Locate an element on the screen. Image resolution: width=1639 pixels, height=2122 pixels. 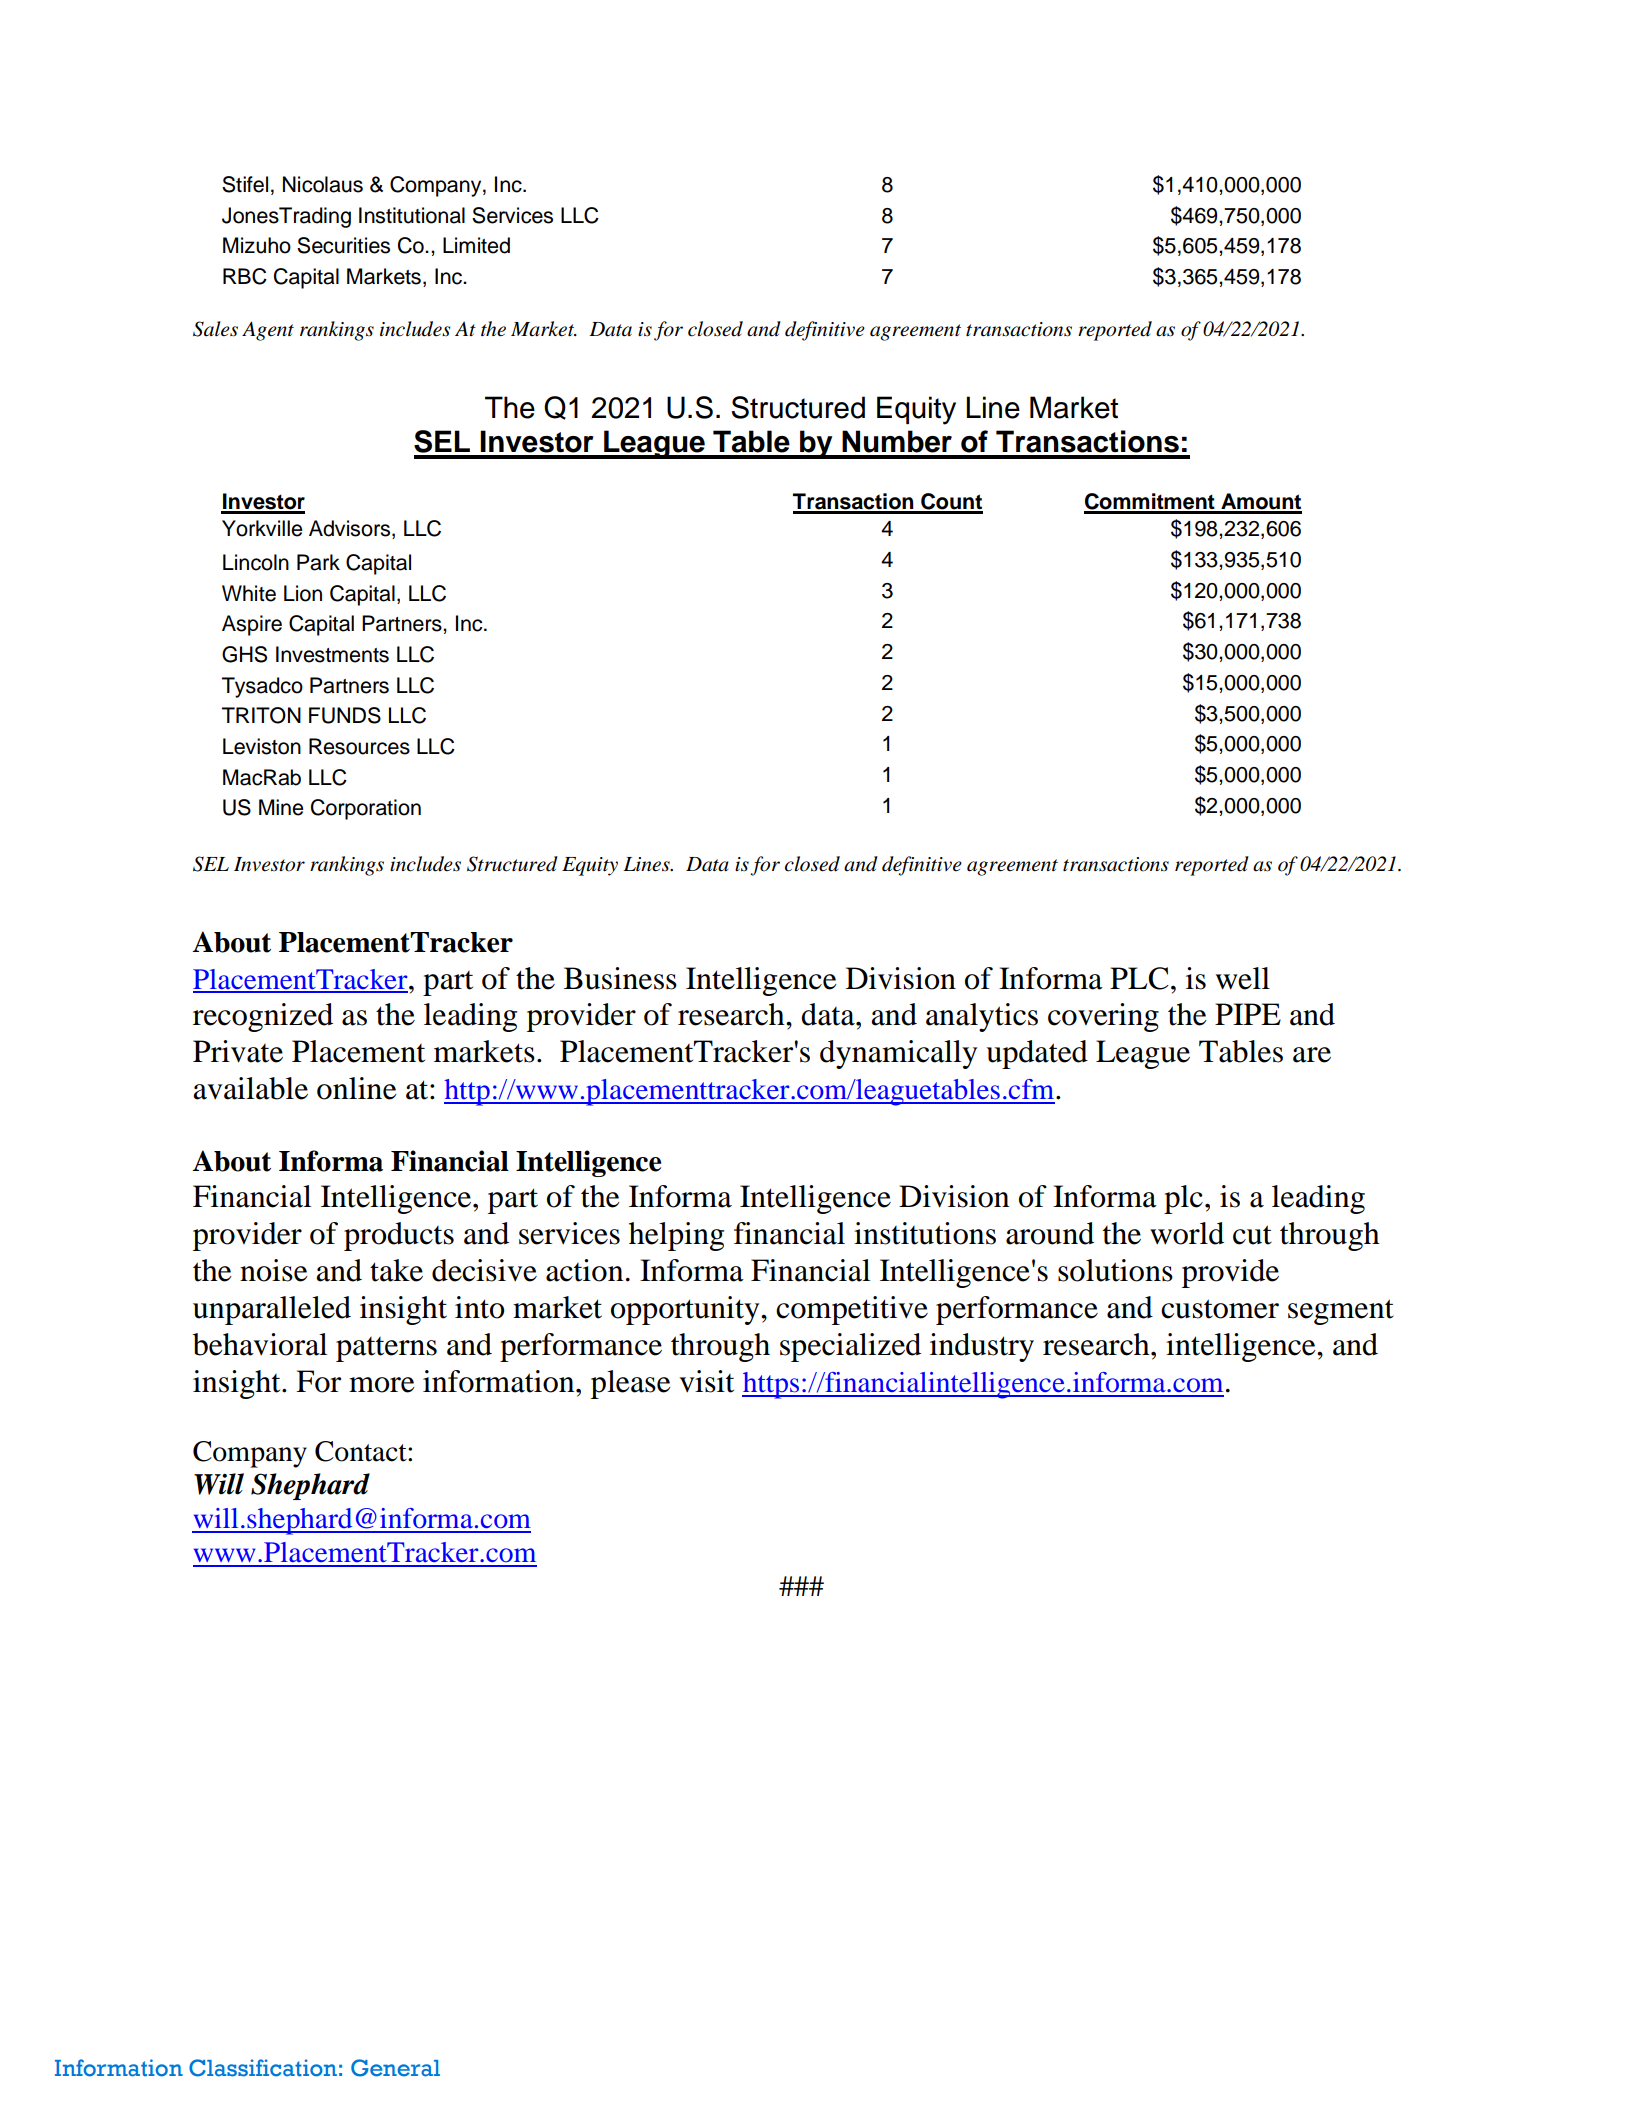
Classification is located at coordinates (263, 2068).
